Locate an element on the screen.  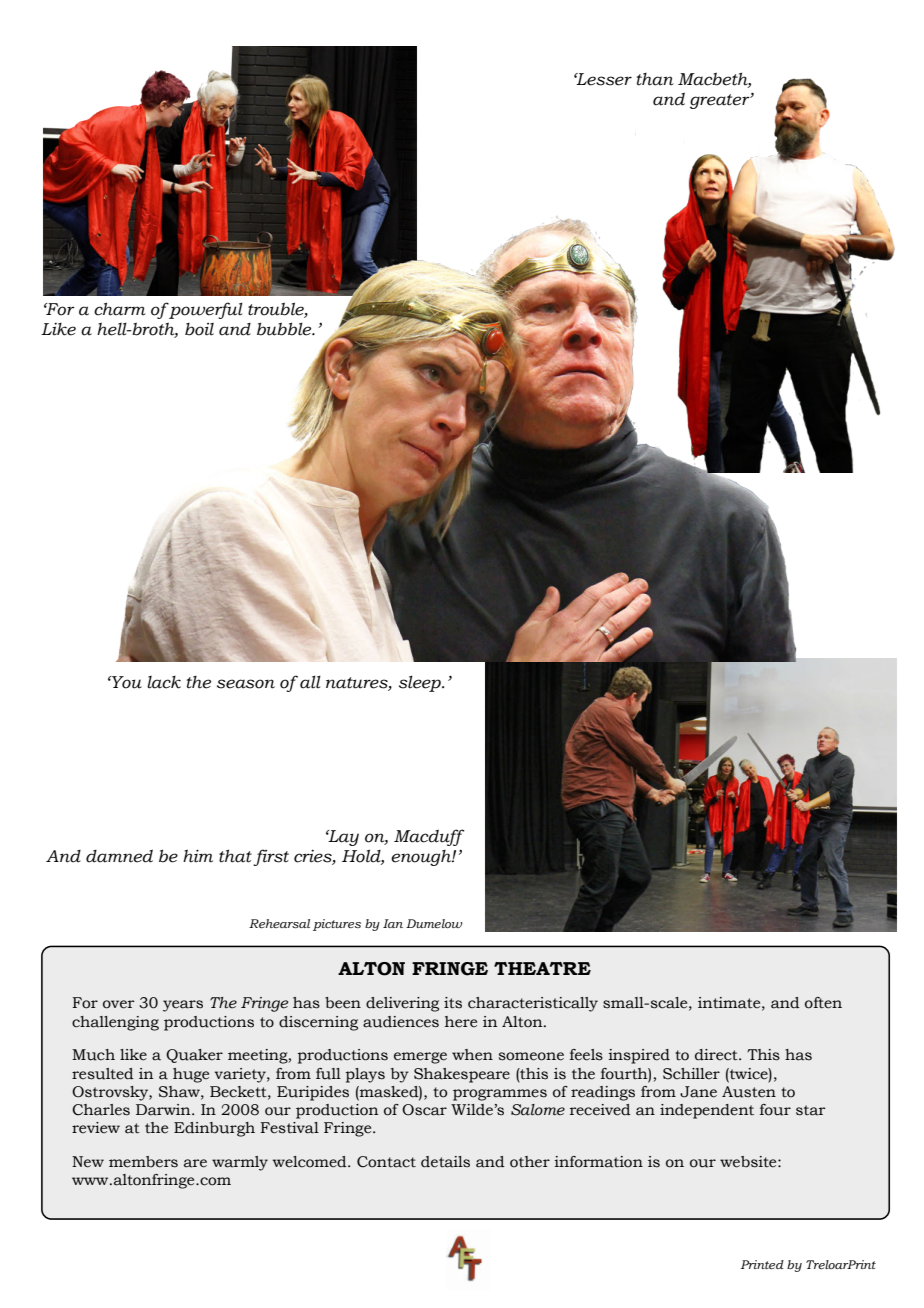
sleep is located at coordinates (421, 683).
